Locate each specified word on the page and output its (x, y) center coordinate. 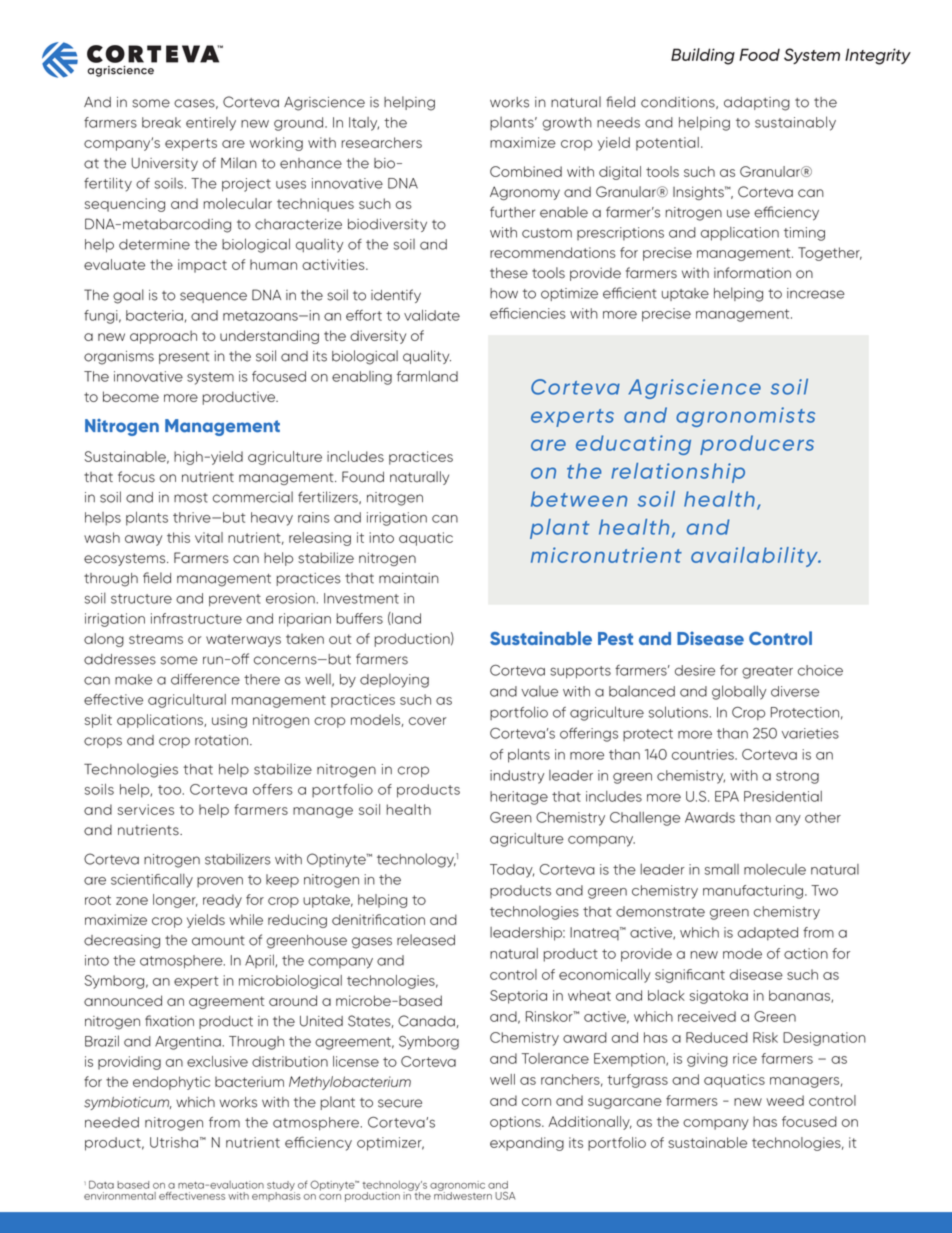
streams (156, 639)
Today (512, 871)
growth (567, 124)
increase (816, 293)
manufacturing (753, 892)
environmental (120, 1196)
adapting (757, 104)
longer (175, 901)
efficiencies (528, 313)
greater (767, 672)
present (184, 358)
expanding (527, 1144)
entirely (211, 124)
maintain (409, 578)
